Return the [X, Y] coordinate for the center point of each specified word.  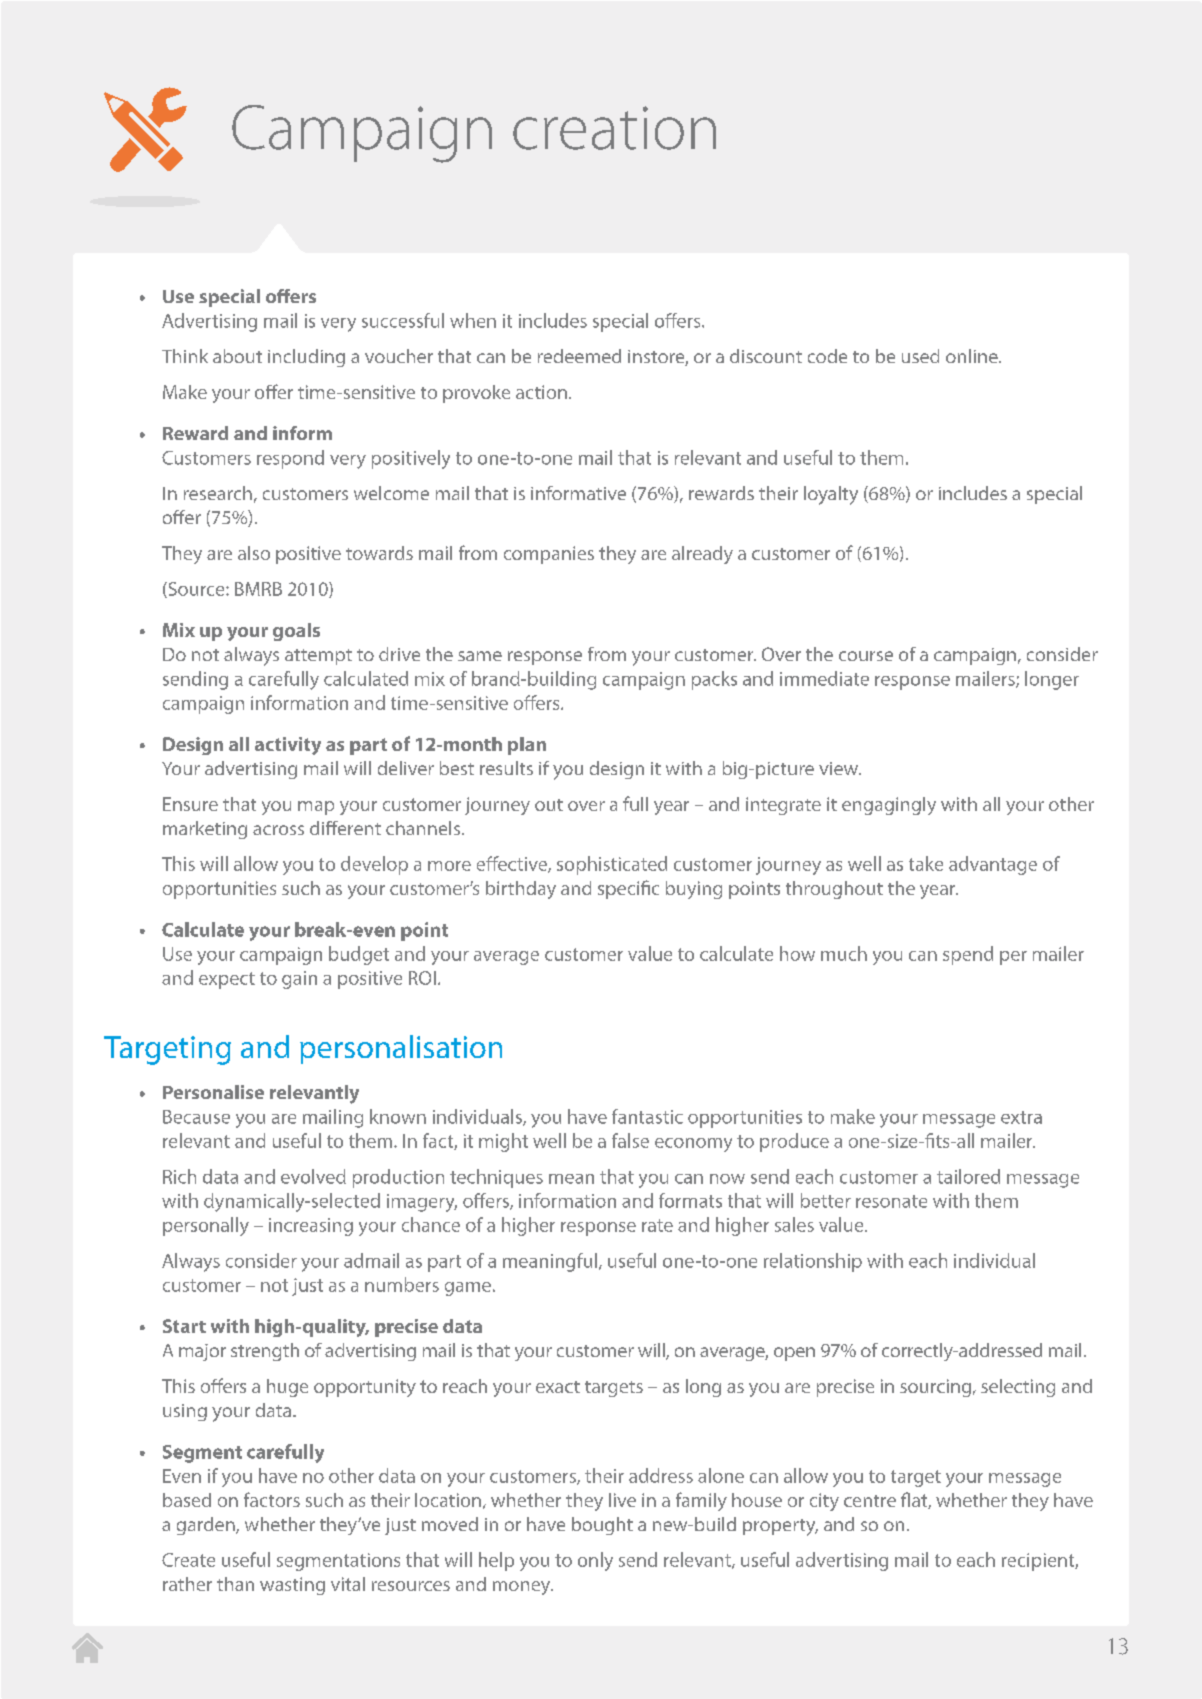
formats [690, 1200]
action [541, 392]
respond [290, 459]
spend [968, 955]
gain [299, 980]
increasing [311, 1227]
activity [288, 746]
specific [628, 889]
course [866, 656]
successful [403, 320]
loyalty [831, 495]
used [920, 356]
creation [614, 128]
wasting [292, 1586]
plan [527, 746]
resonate [891, 1201]
